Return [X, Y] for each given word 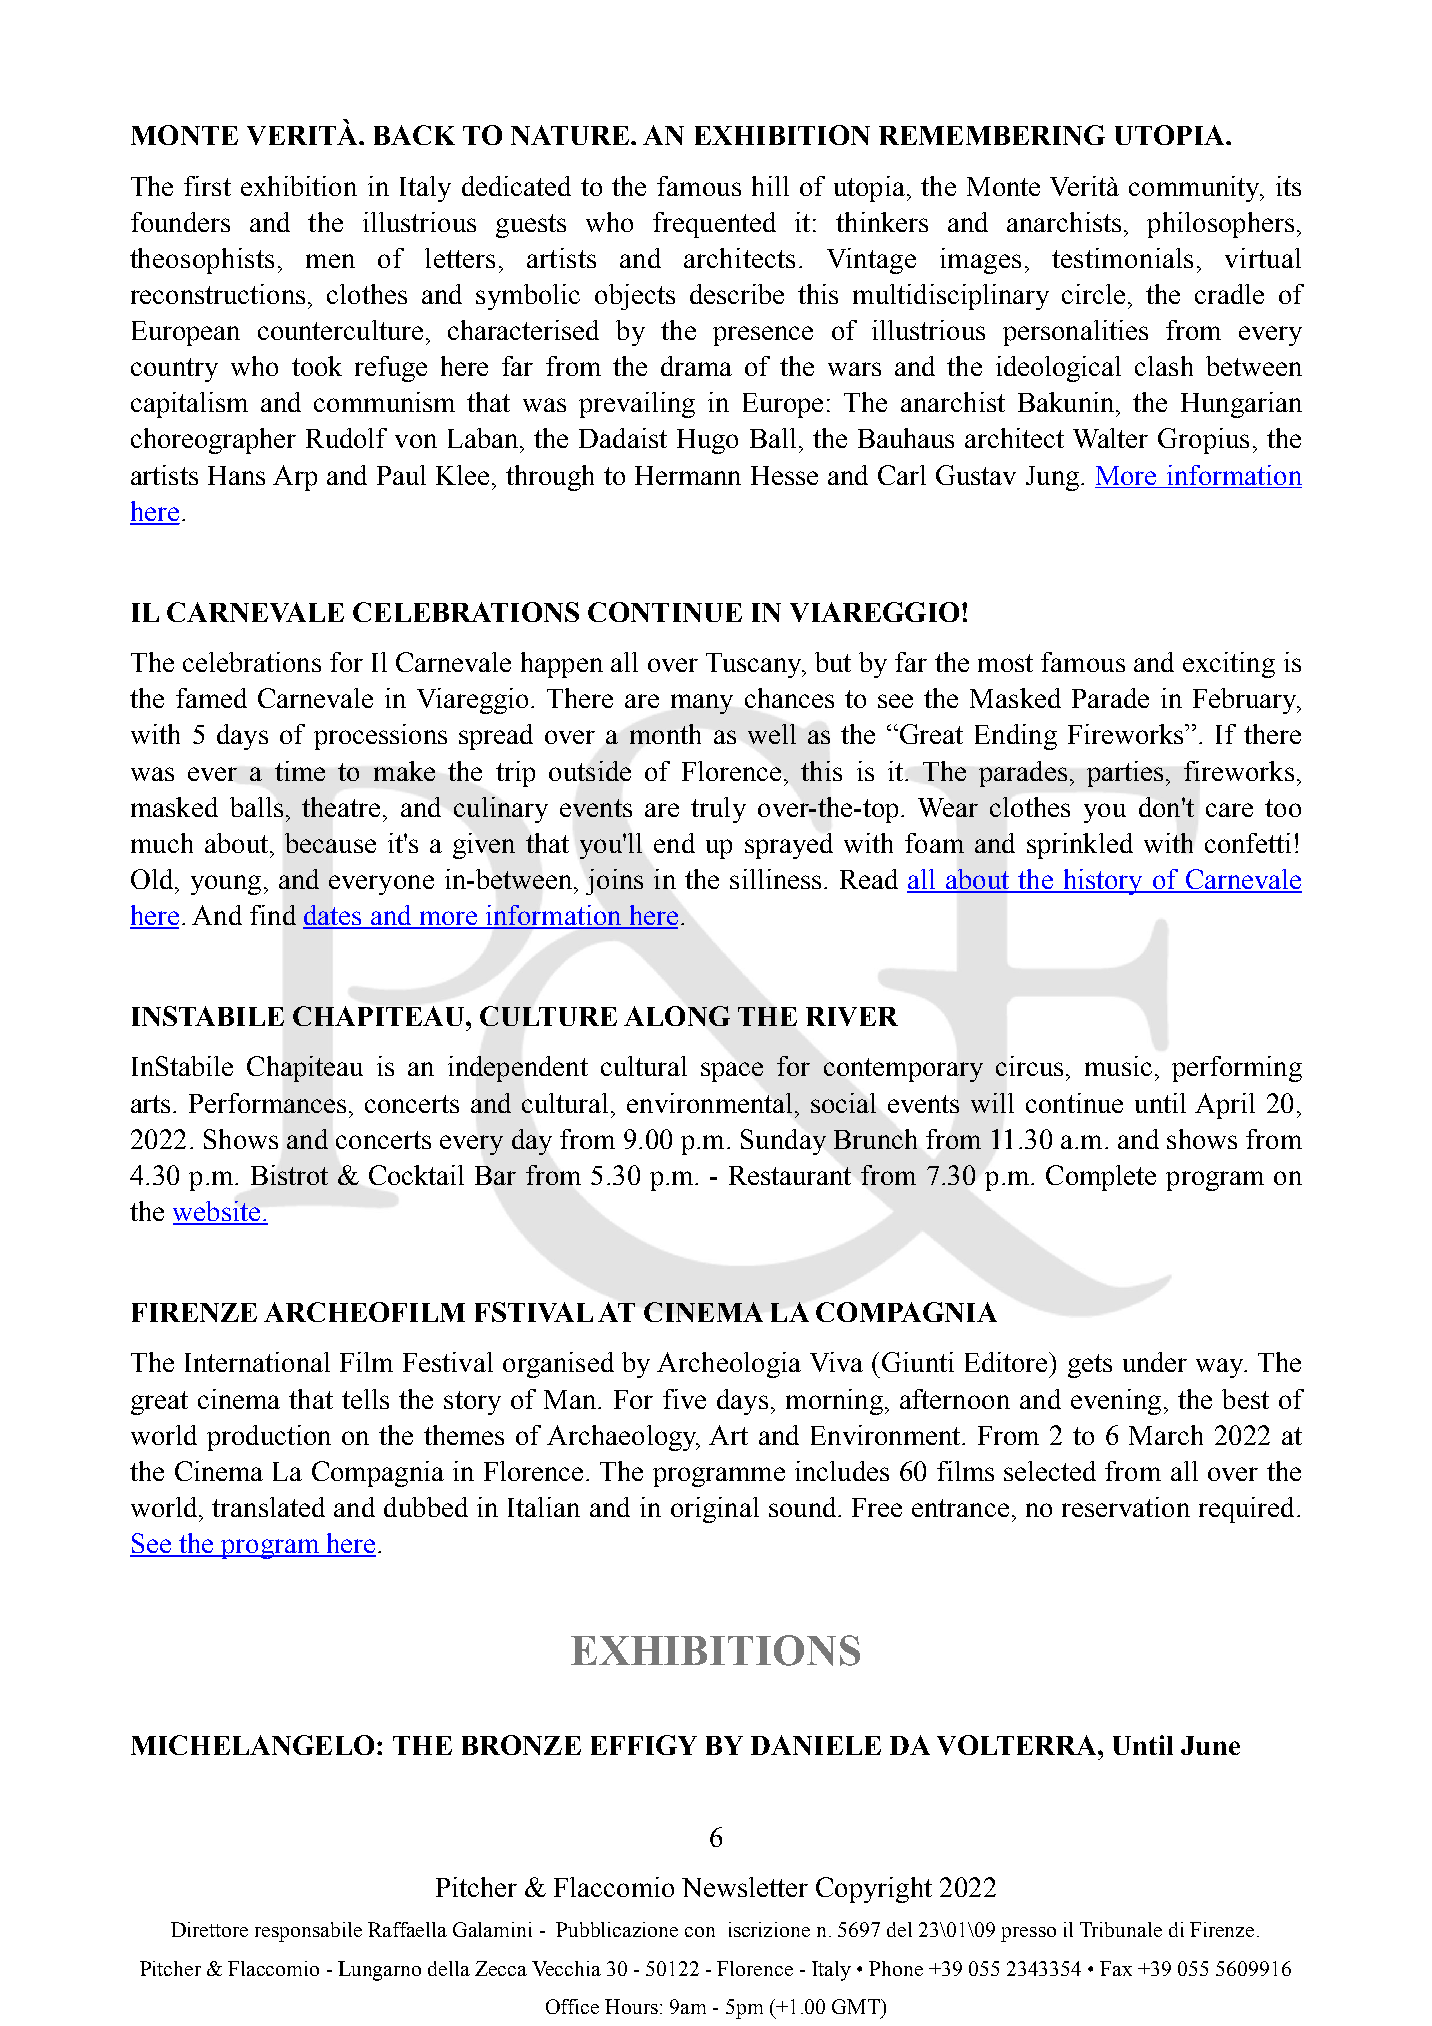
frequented [714, 225]
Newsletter [745, 1887]
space [732, 1072]
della [449, 1968]
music [1118, 1066]
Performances [267, 1103]
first [207, 186]
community [1195, 189]
